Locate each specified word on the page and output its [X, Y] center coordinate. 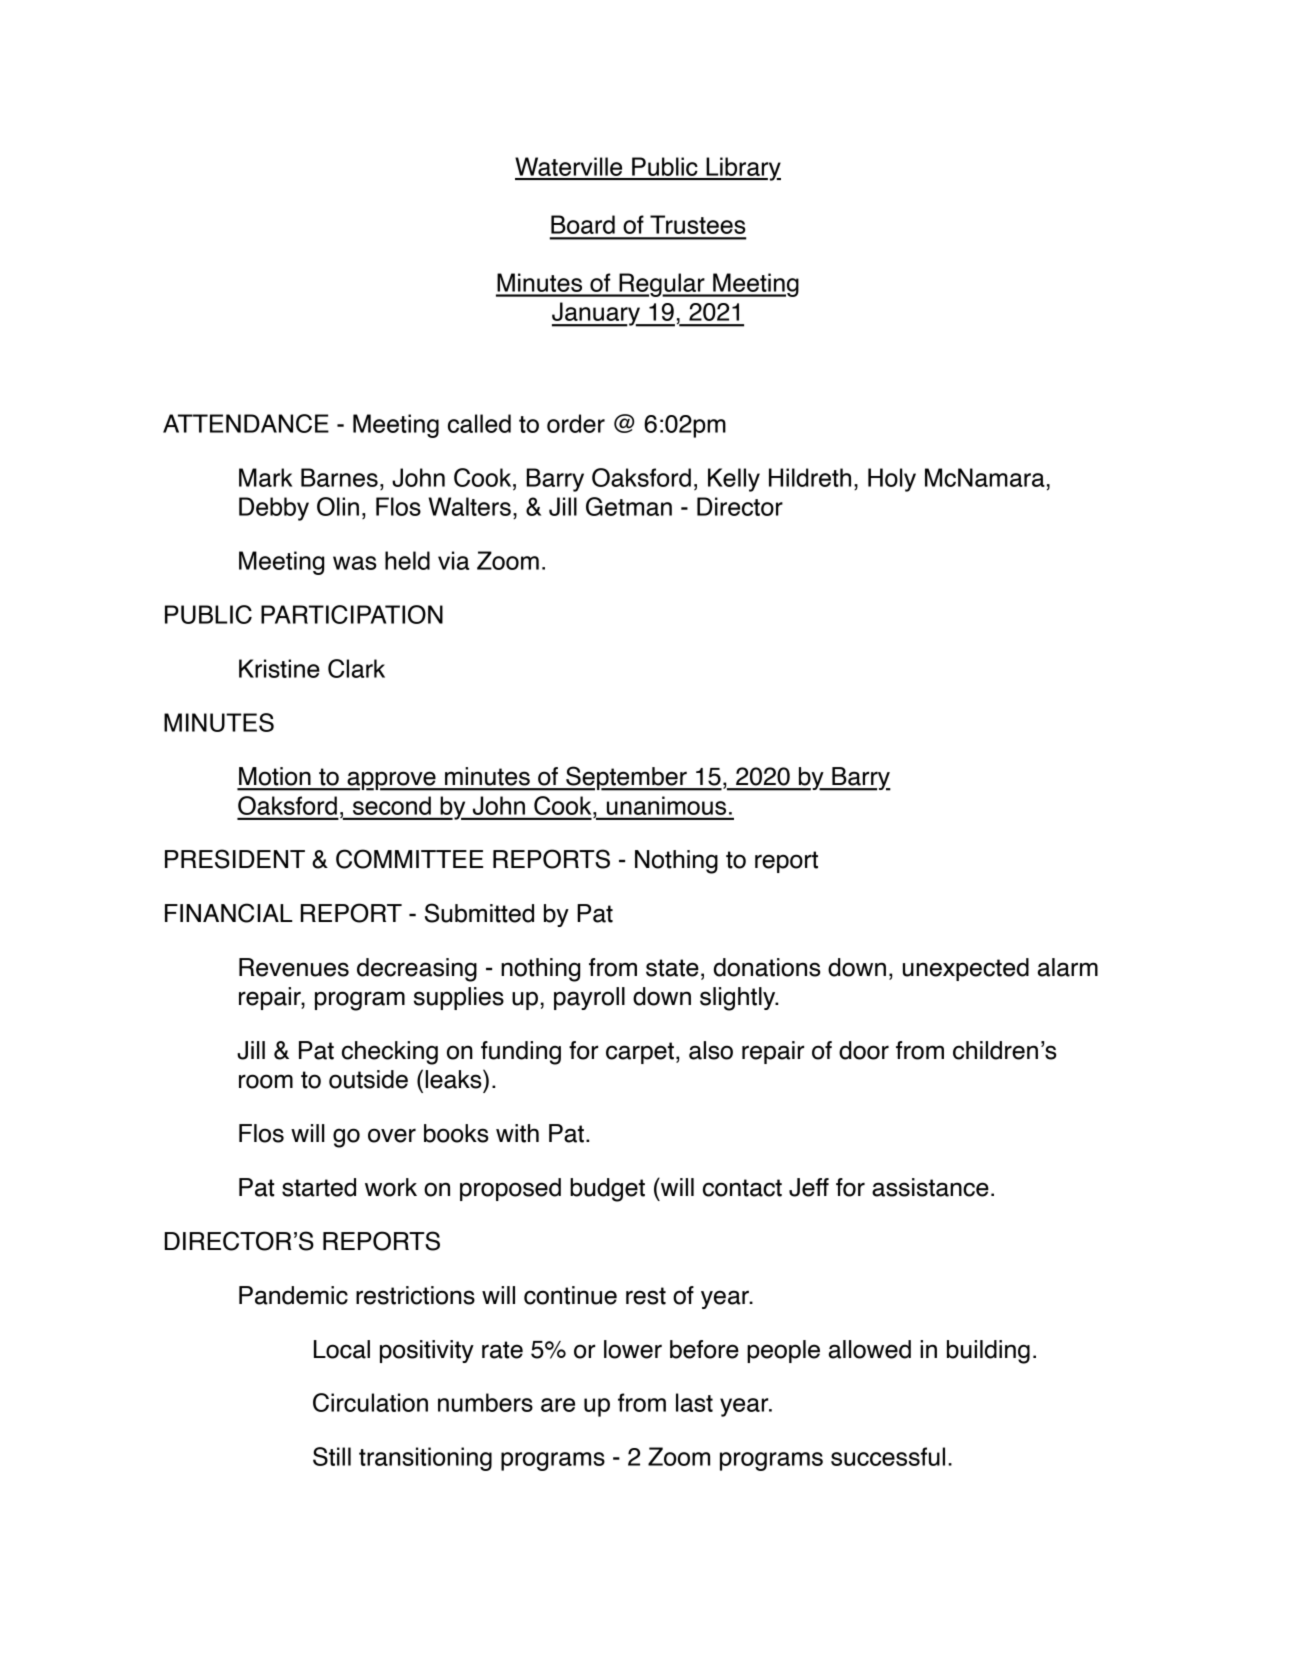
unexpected [966, 969]
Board [583, 224]
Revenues [294, 967]
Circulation [370, 1402]
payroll [589, 998]
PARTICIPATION [352, 614]
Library [742, 169]
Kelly [734, 480]
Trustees [698, 224]
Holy [892, 480]
